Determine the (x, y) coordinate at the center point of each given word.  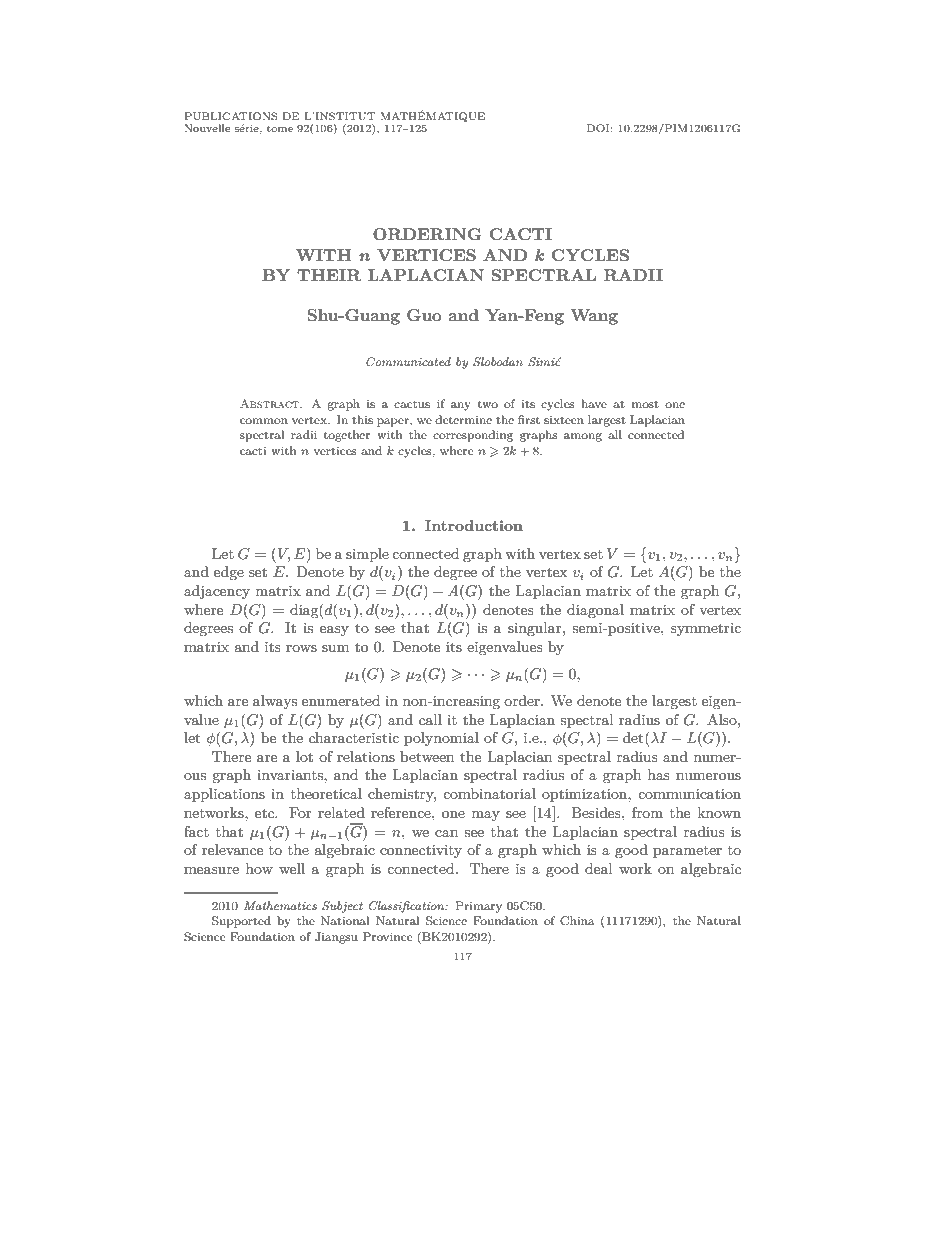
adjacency (217, 592)
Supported (241, 922)
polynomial (441, 739)
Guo (424, 315)
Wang (594, 317)
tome (280, 128)
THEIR (329, 275)
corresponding (473, 436)
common (264, 421)
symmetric (706, 629)
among (583, 437)
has (659, 774)
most (645, 404)
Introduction (474, 525)
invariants (291, 775)
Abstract (271, 403)
